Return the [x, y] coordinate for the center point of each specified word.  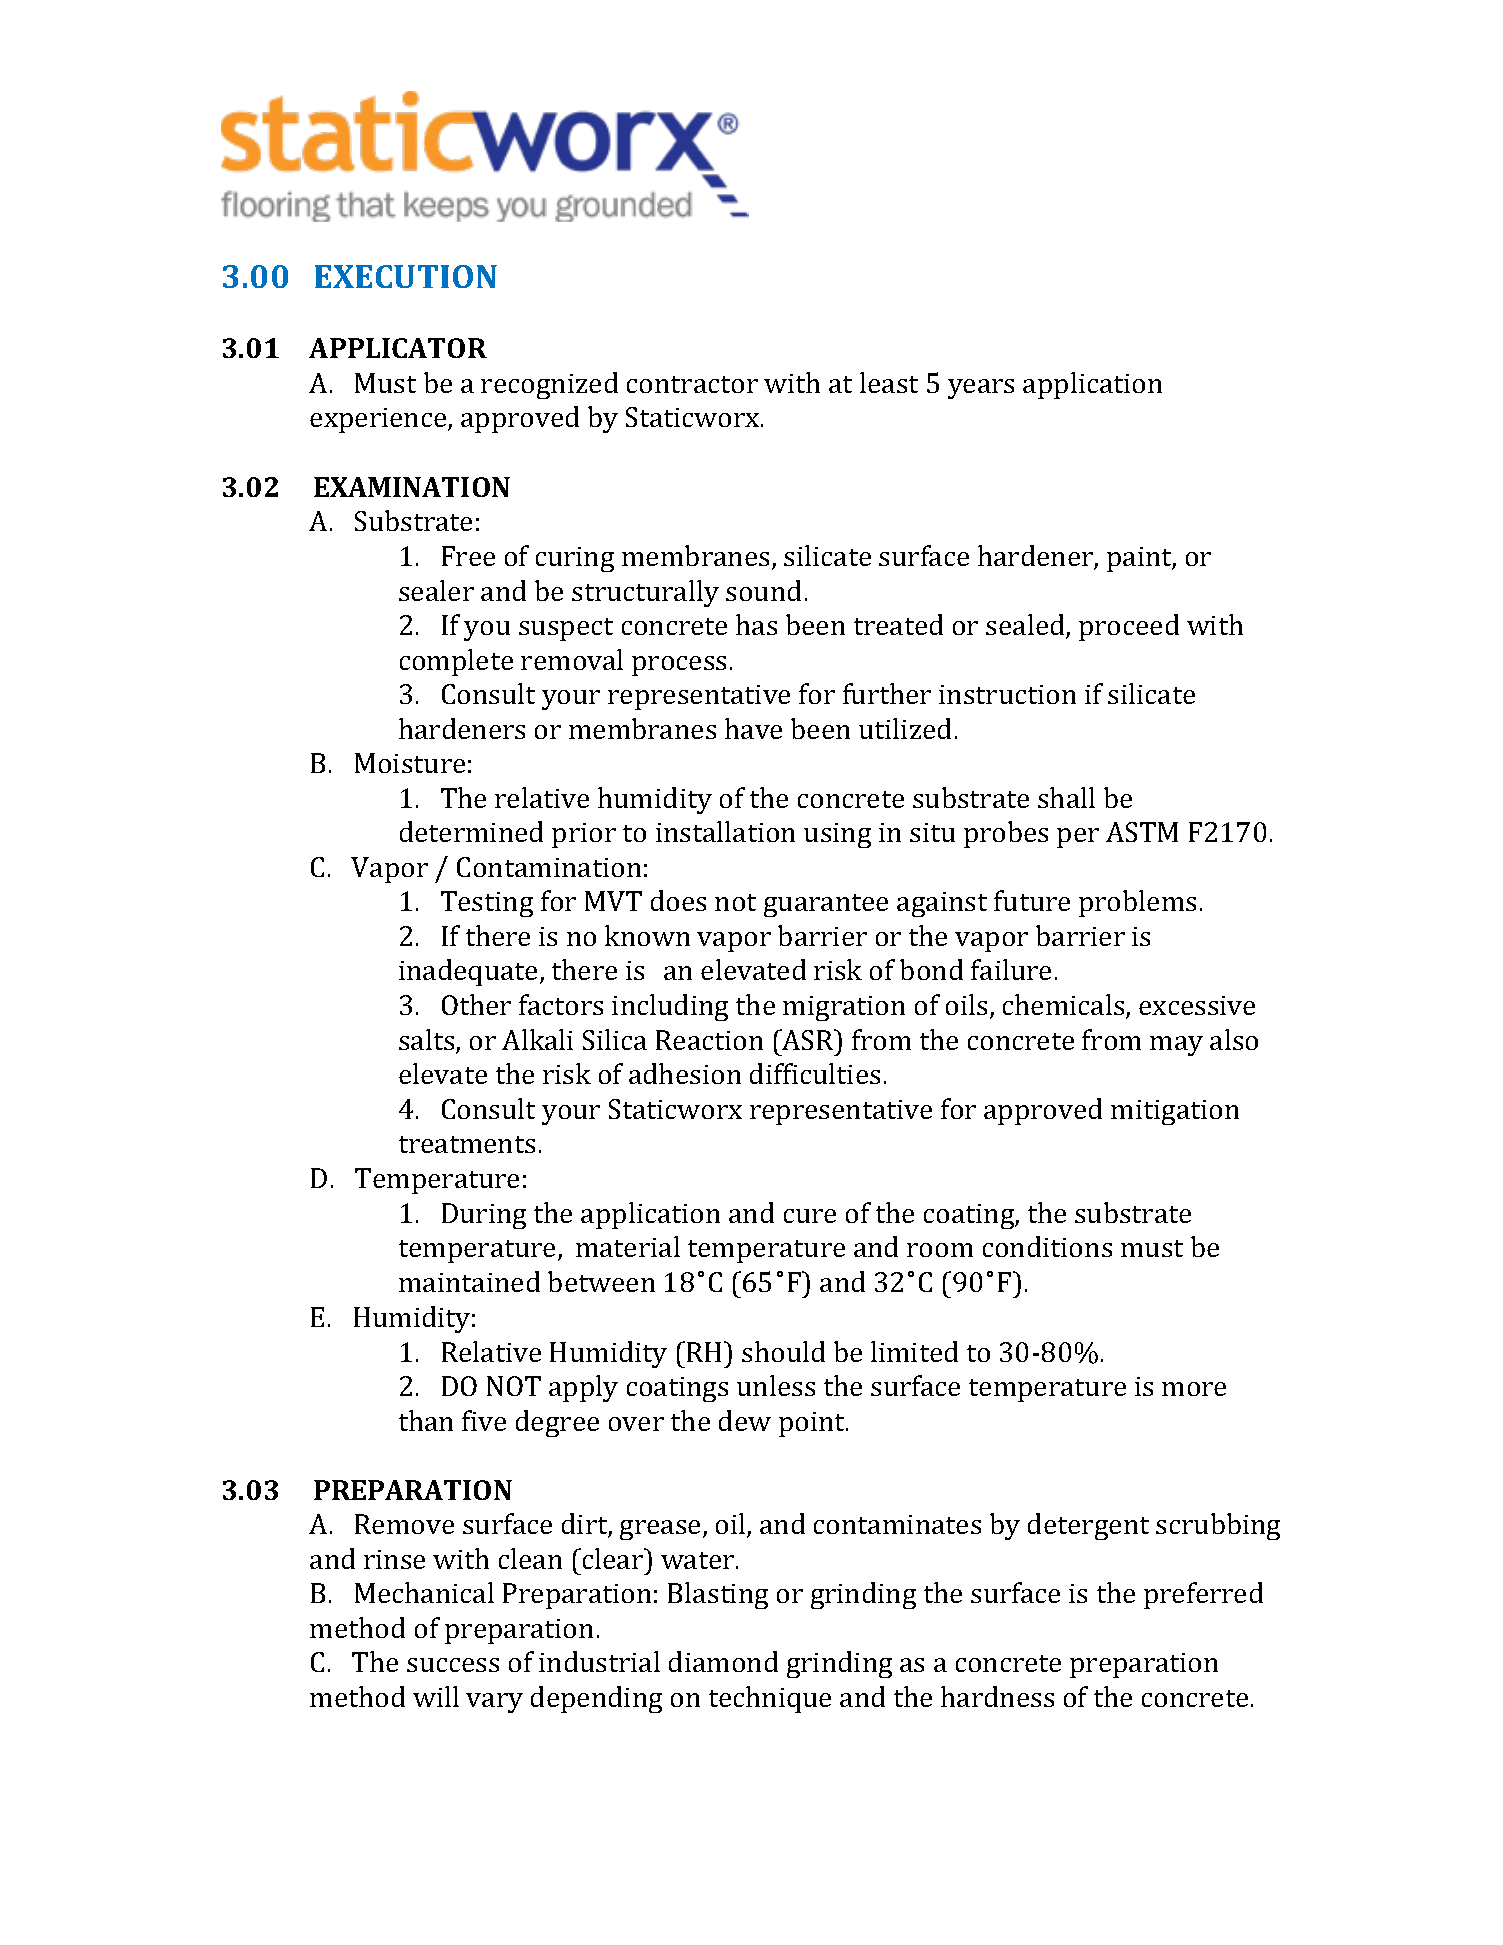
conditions [1047, 1246]
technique [770, 1699]
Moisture [410, 763]
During [484, 1216]
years [981, 389]
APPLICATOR [398, 348]
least [889, 382]
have [753, 728]
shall [1066, 797]
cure [810, 1216]
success [453, 1665]
